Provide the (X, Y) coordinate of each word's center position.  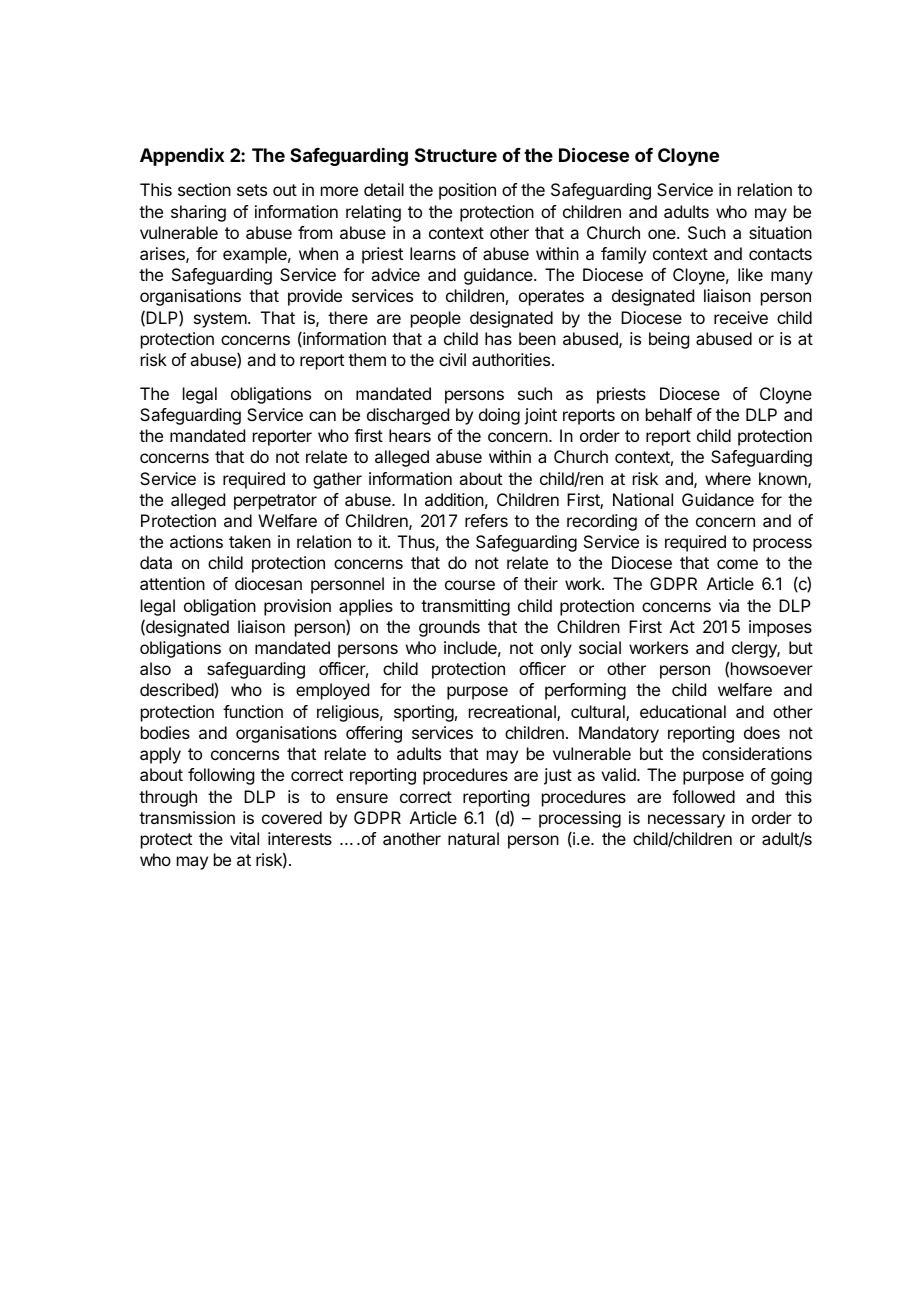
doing (499, 416)
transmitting (465, 607)
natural (473, 838)
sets (252, 190)
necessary (686, 821)
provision (297, 607)
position (467, 191)
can (322, 416)
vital (244, 838)
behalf (669, 414)
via (729, 605)
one (663, 234)
